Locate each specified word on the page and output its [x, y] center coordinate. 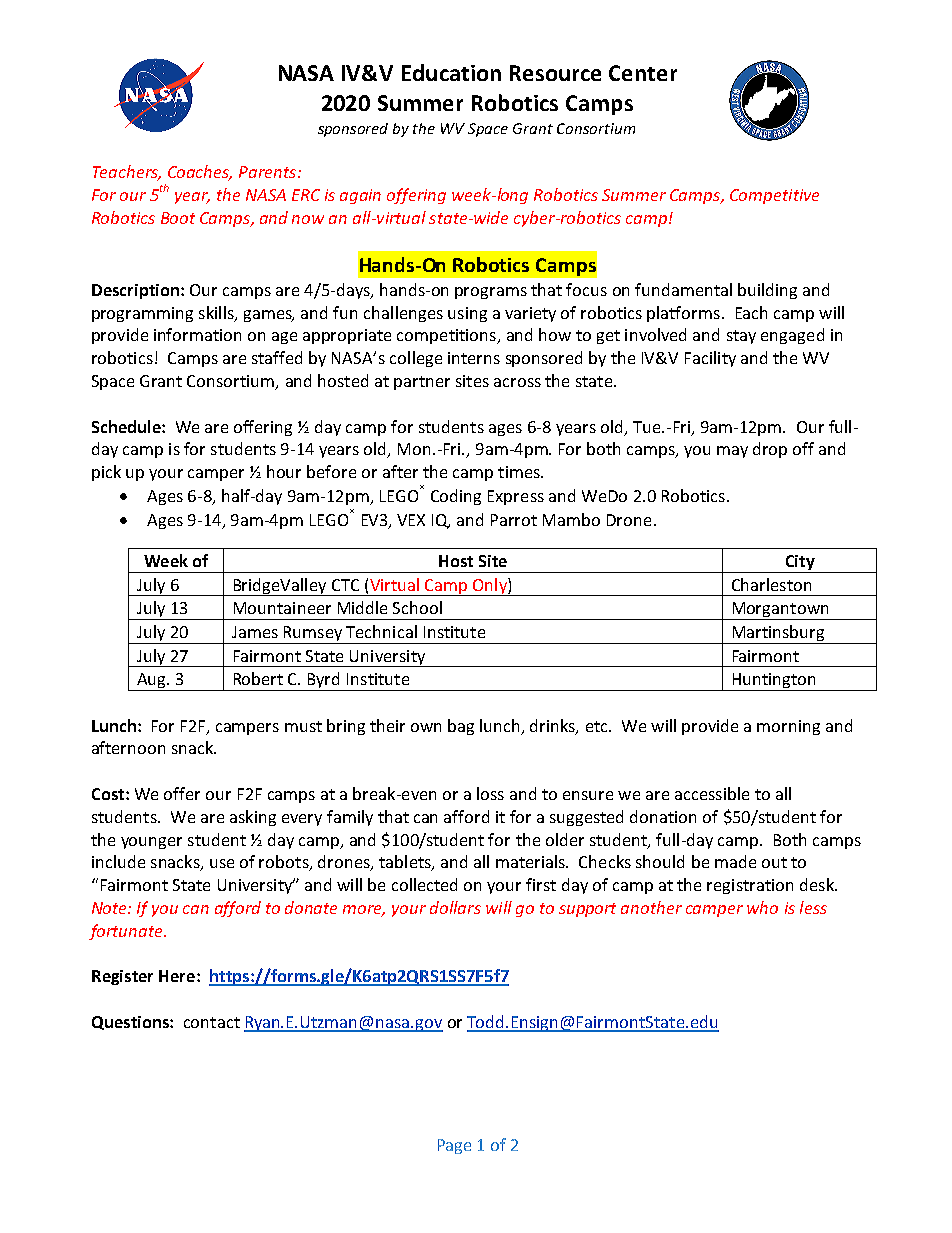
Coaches [200, 173]
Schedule [127, 426]
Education [451, 72]
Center [643, 73]
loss [490, 793]
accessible [712, 793]
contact [212, 1022]
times [520, 472]
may [732, 452]
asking [253, 818]
